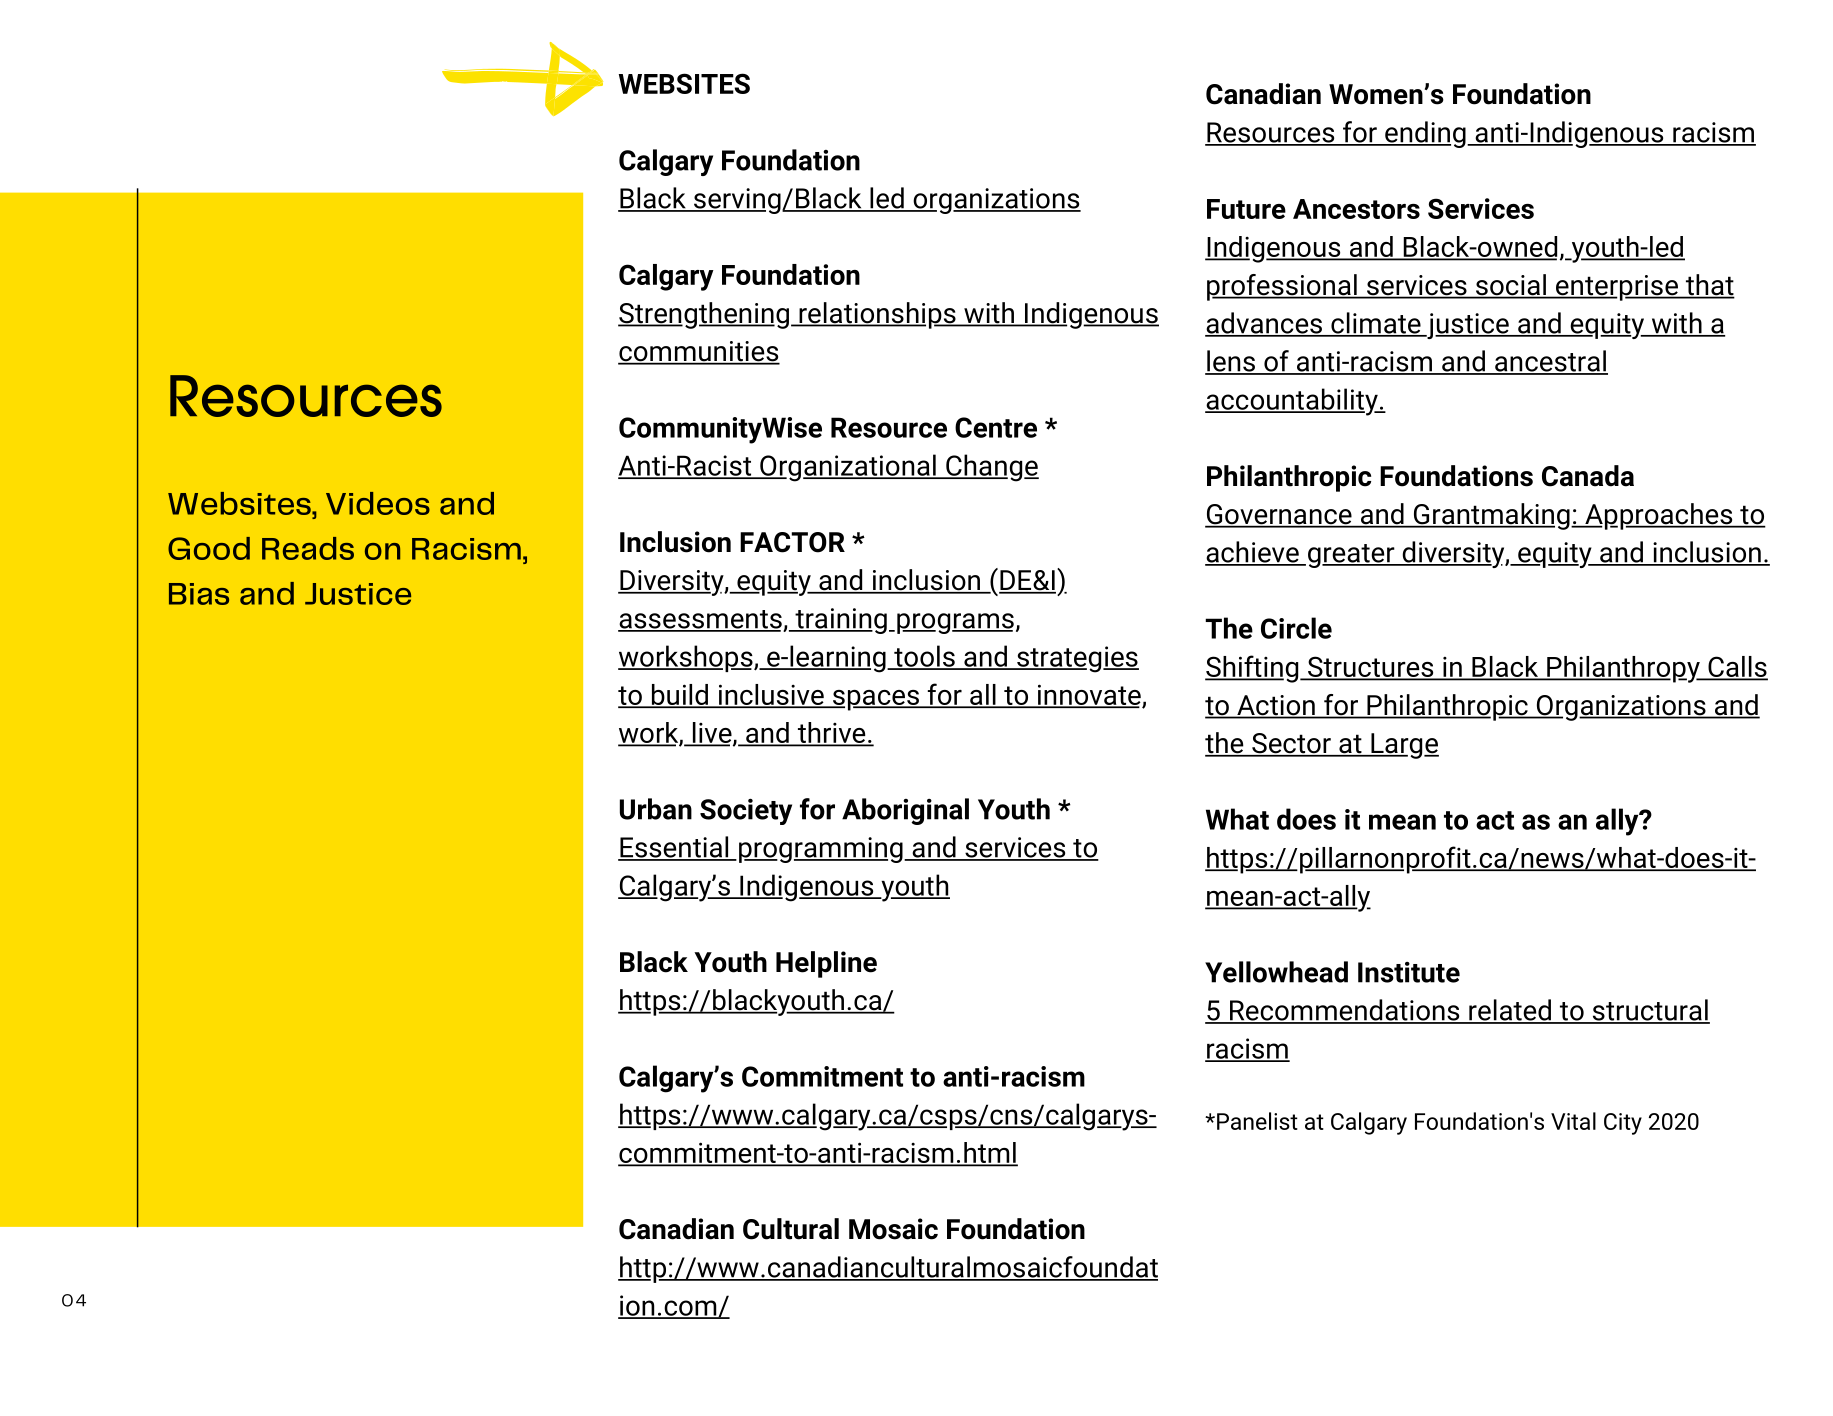 Image resolution: width=1833 pixels, height=1416 pixels. Describe the element at coordinates (1257, 1121) in the screenshot. I see `Panelist` at that location.
